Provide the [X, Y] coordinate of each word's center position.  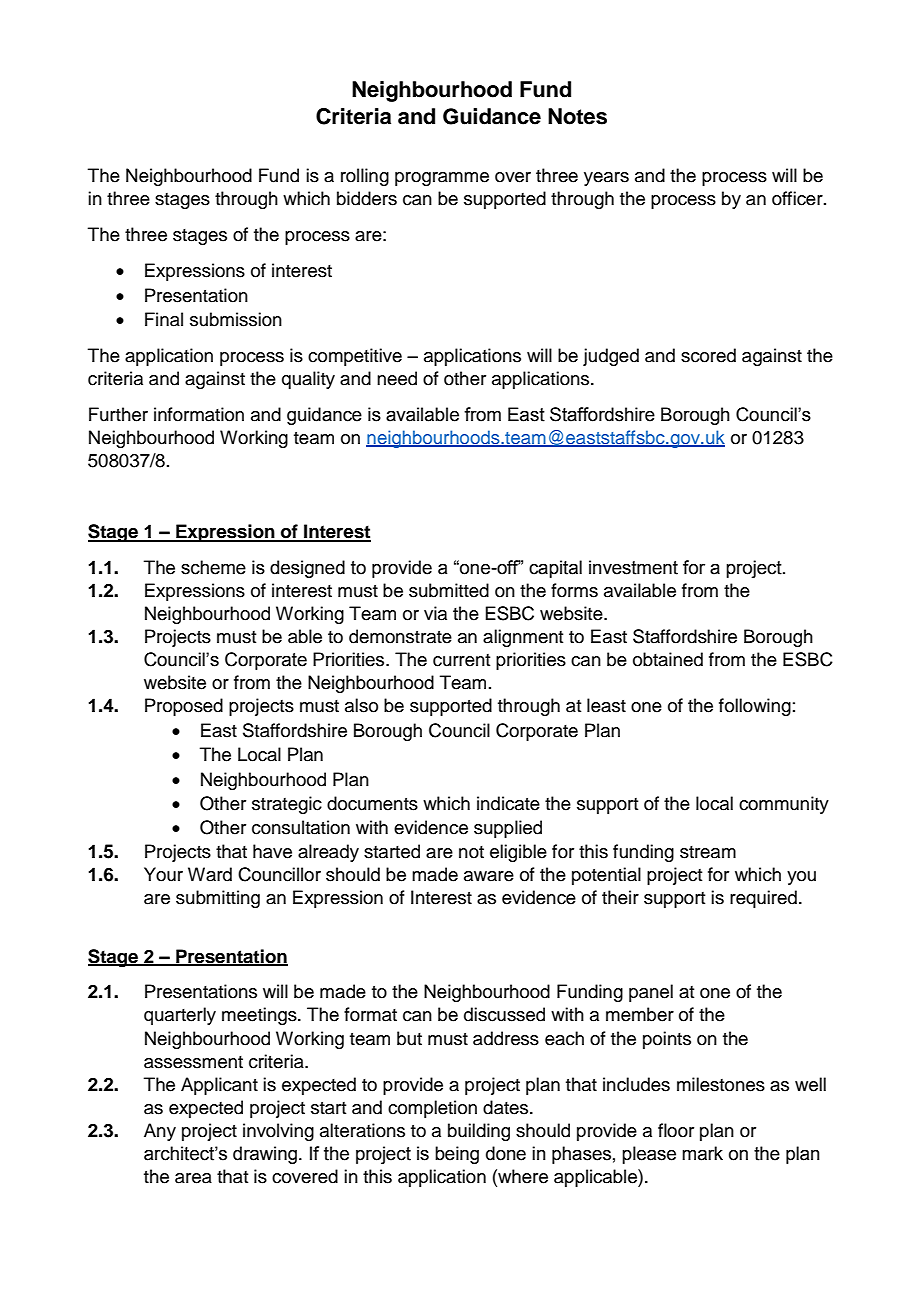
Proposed [184, 707]
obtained [668, 659]
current [461, 660]
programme [442, 179]
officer [798, 198]
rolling [365, 177]
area [193, 1178]
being [457, 1155]
